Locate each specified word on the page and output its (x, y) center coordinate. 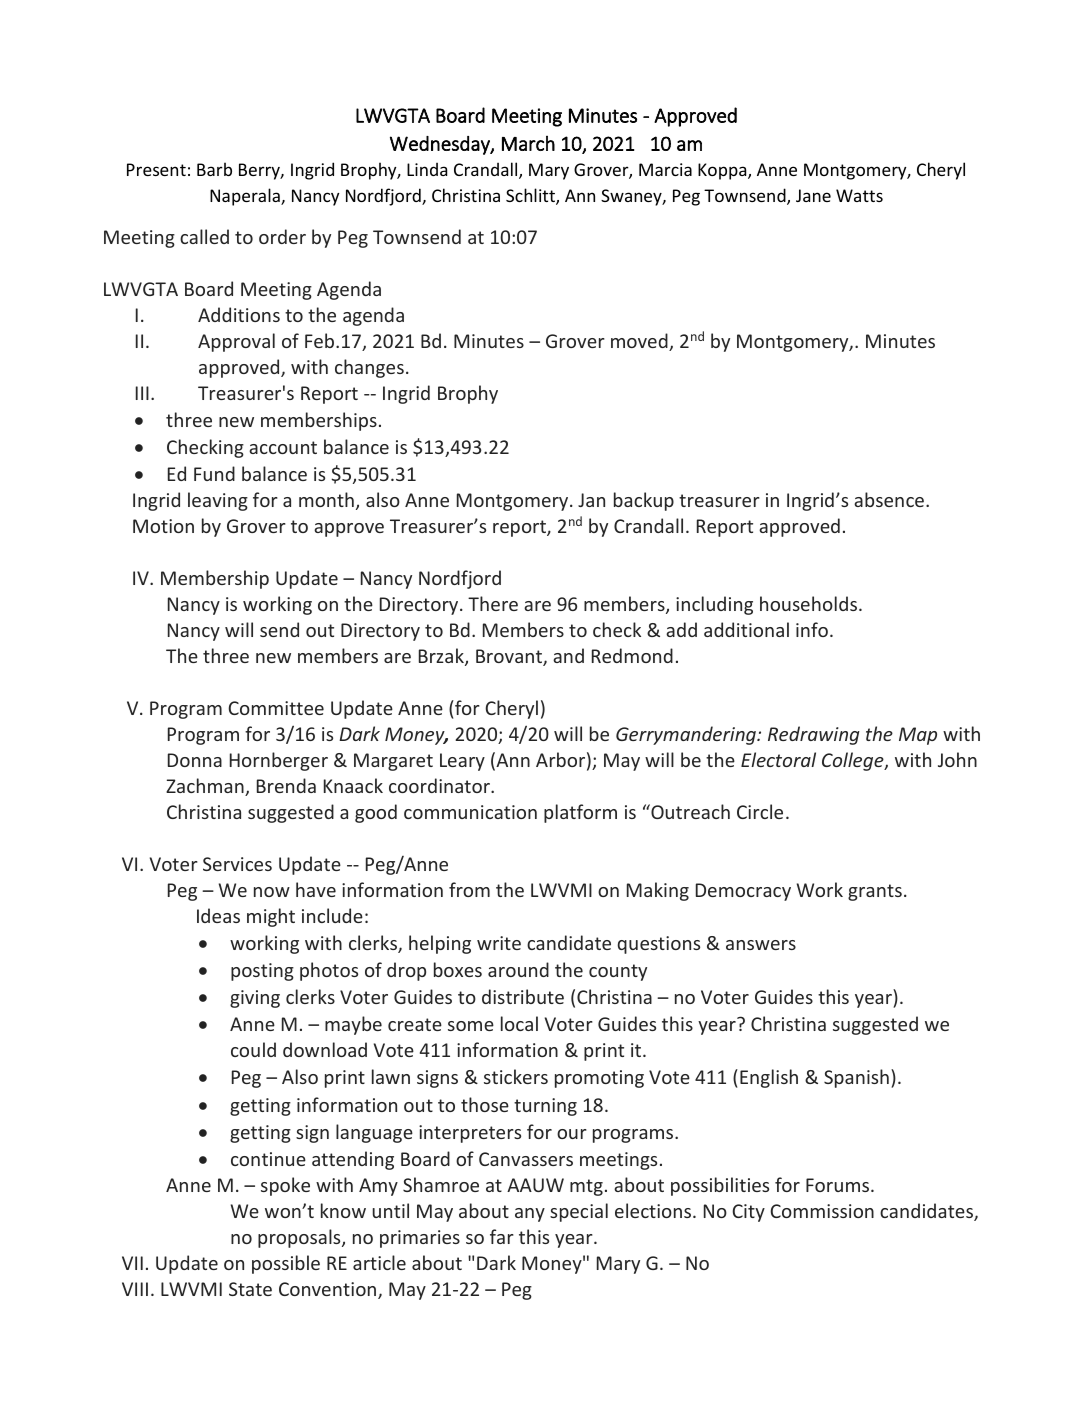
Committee (276, 708)
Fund (214, 473)
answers (761, 945)
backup (644, 501)
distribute (523, 996)
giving (255, 999)
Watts (859, 195)
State (250, 1289)
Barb (214, 169)
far (502, 1236)
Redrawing (814, 735)
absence (890, 499)
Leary (462, 762)
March (528, 143)
